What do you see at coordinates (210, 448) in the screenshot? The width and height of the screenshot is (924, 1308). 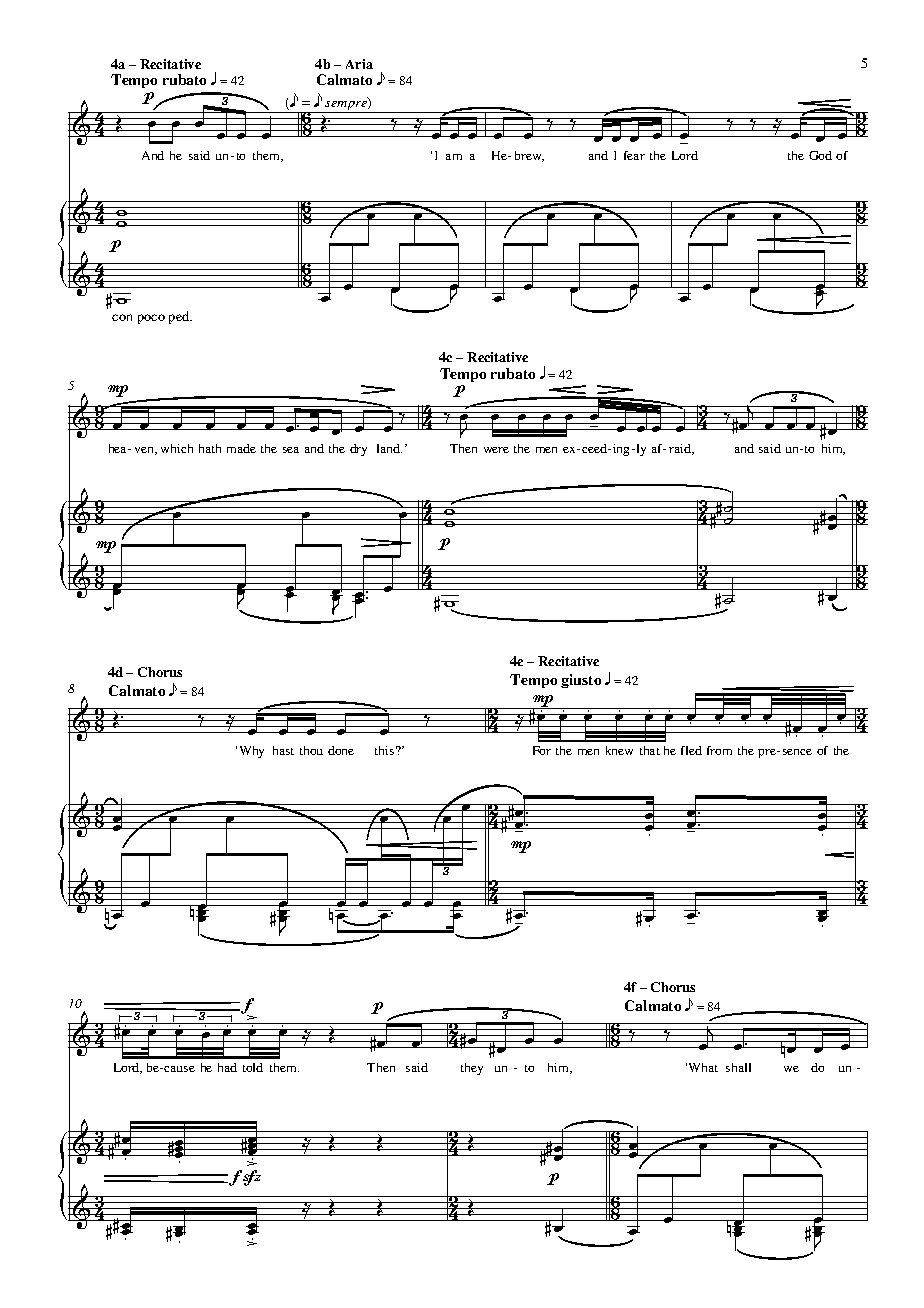 I see `hath` at bounding box center [210, 448].
